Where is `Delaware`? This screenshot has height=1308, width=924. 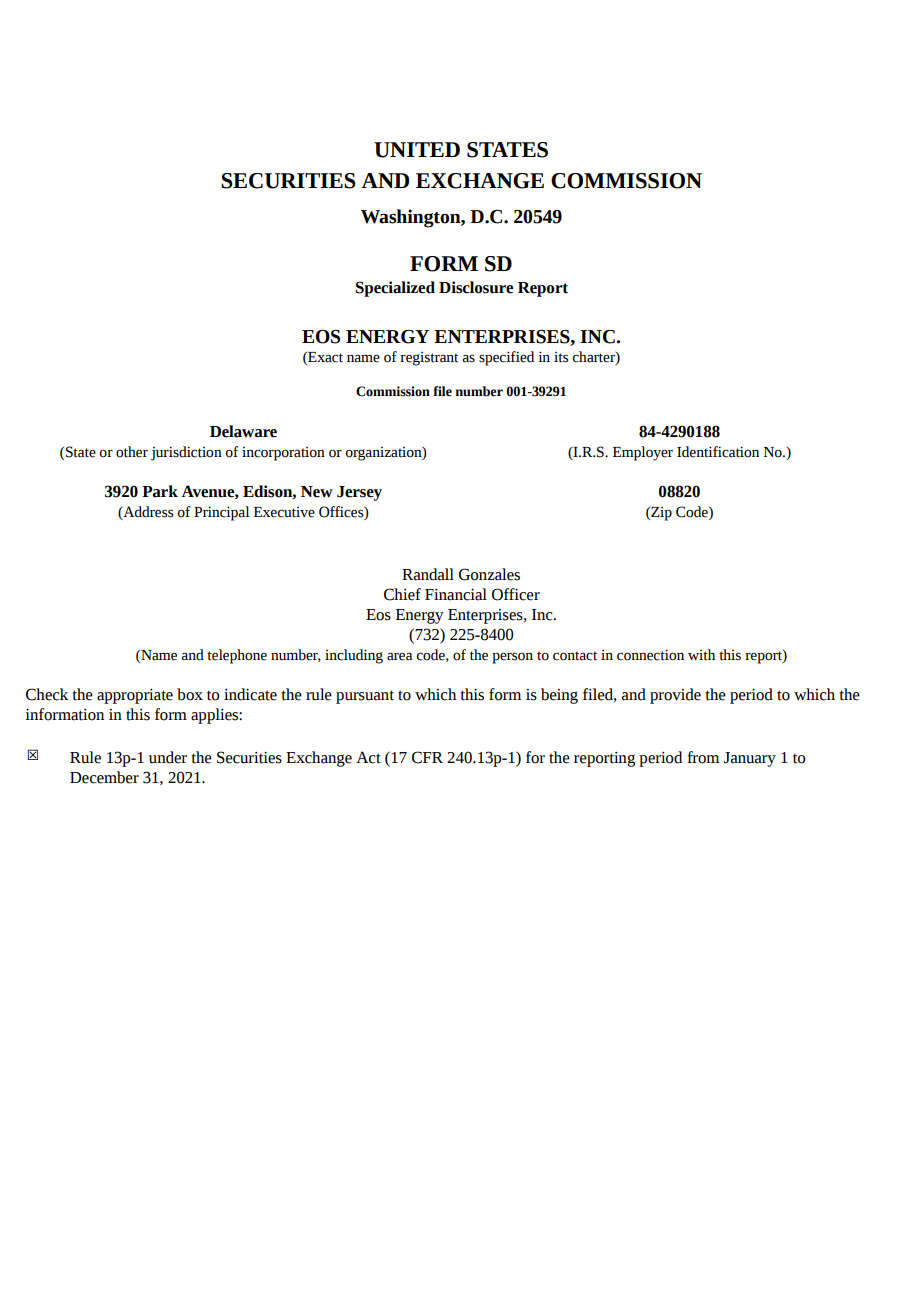
Delaware is located at coordinates (243, 431).
